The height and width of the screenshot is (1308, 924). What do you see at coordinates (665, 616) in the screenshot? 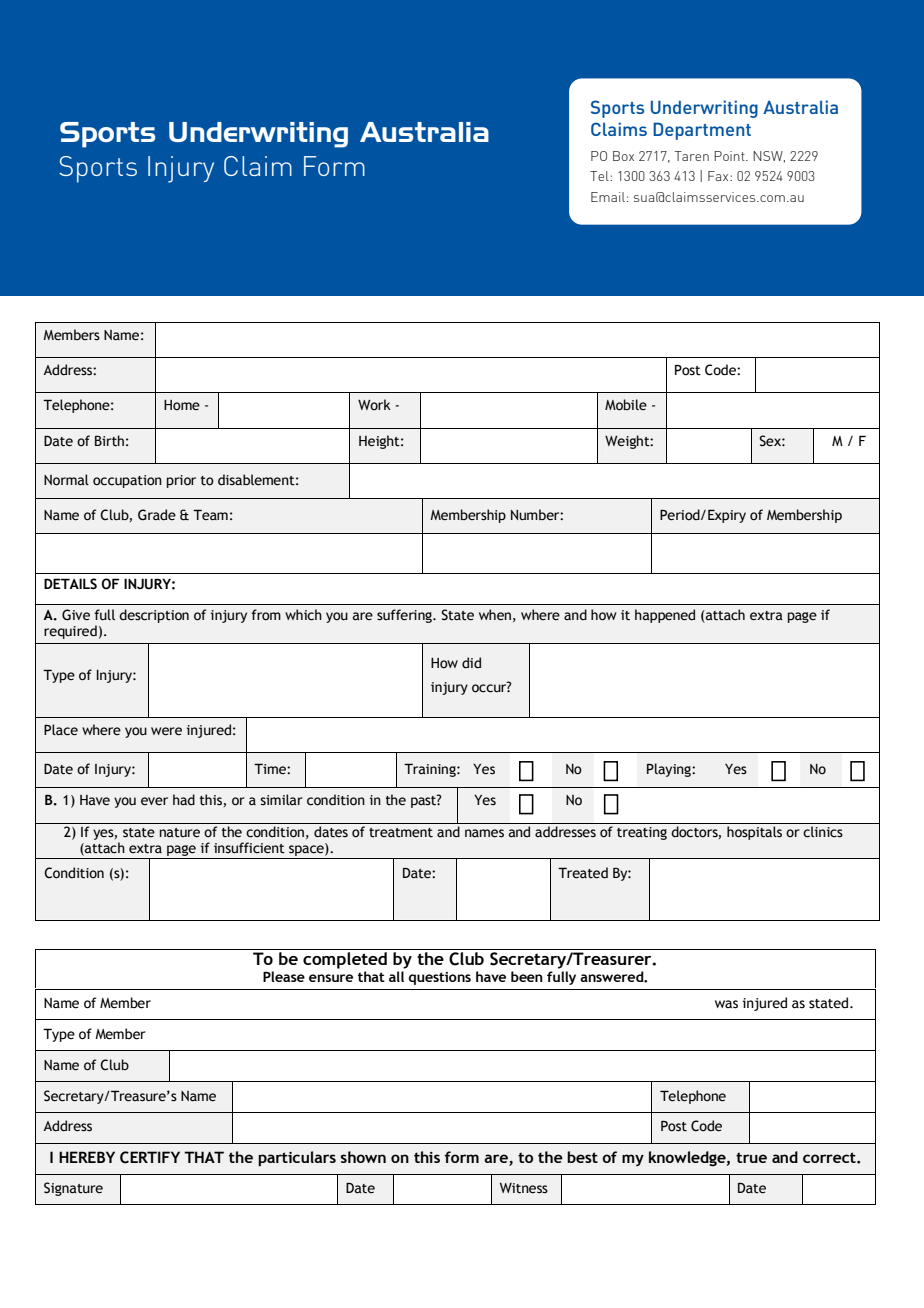
I see `happened` at bounding box center [665, 616].
